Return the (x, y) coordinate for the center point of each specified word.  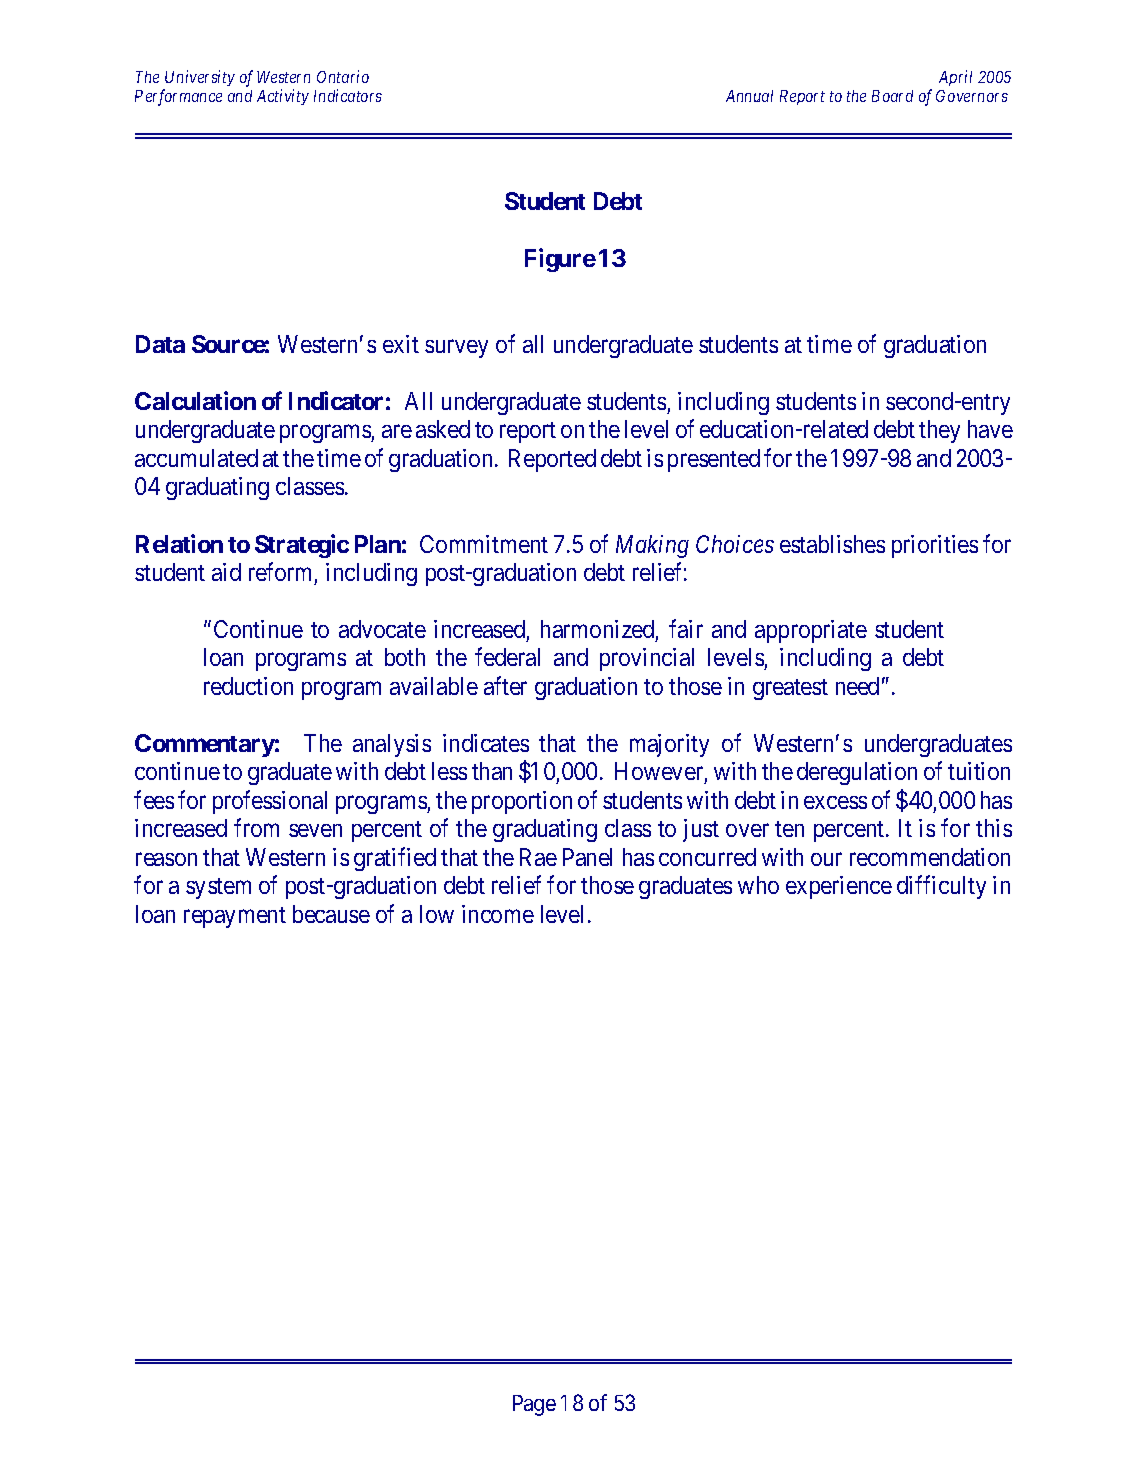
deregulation (857, 773)
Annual (749, 96)
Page (534, 1405)
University (200, 78)
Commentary (205, 745)
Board (892, 96)
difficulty (941, 887)
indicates (486, 743)
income (498, 914)
